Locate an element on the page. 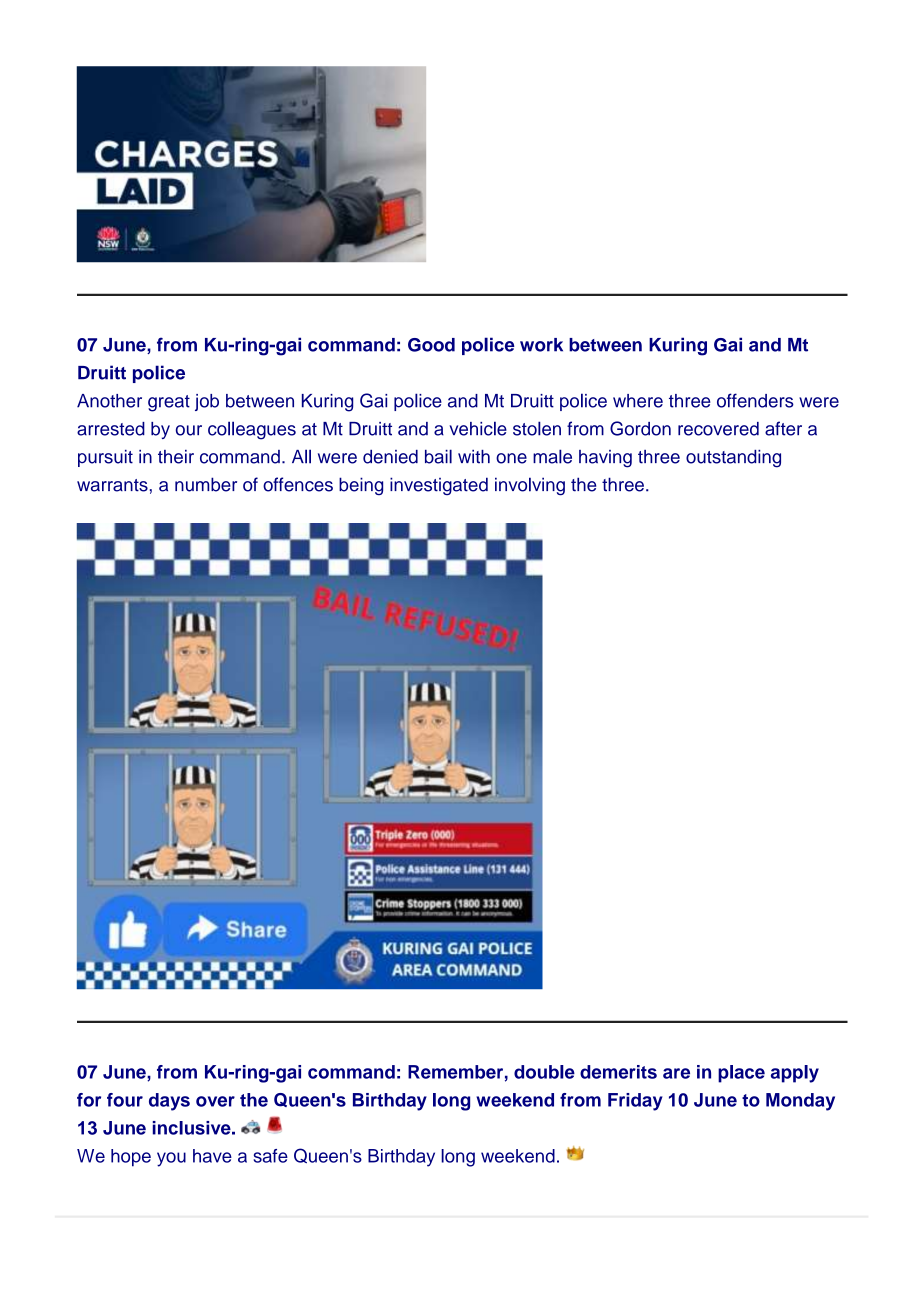  four is located at coordinates (125, 1100).
